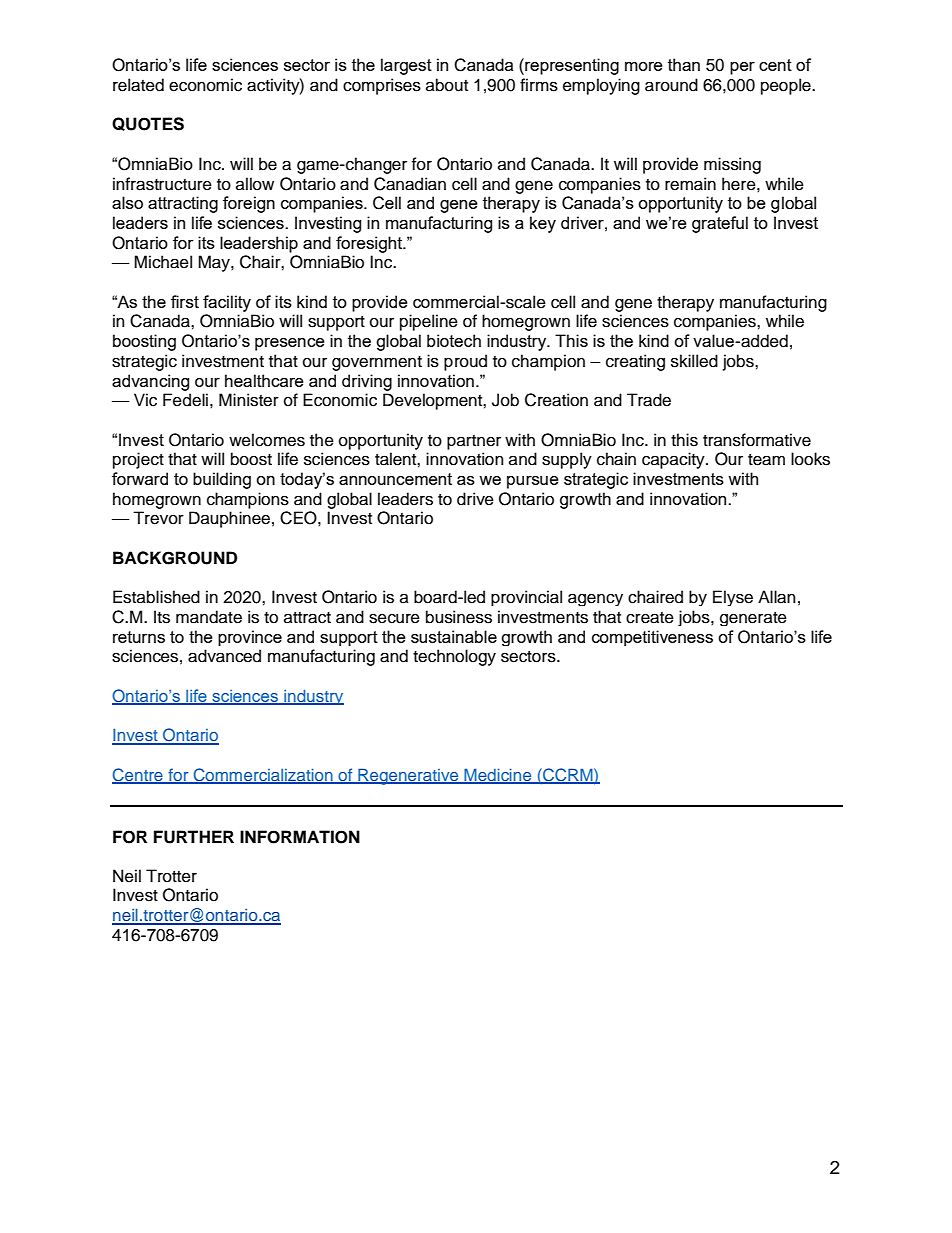 The width and height of the page is (952, 1233). Describe the element at coordinates (447, 85) in the page. I see `about` at that location.
